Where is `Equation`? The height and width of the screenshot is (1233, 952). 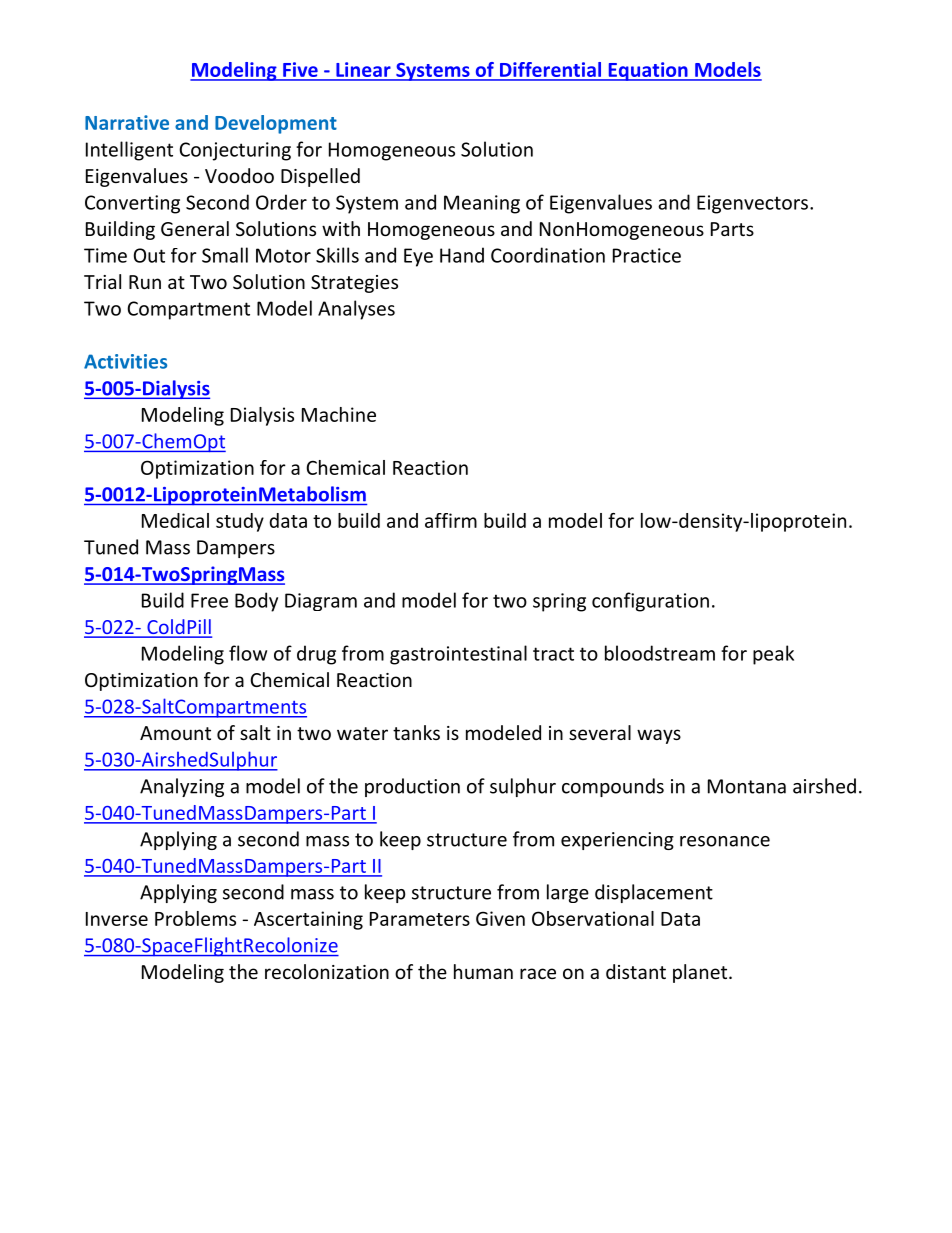
Equation is located at coordinates (648, 71).
